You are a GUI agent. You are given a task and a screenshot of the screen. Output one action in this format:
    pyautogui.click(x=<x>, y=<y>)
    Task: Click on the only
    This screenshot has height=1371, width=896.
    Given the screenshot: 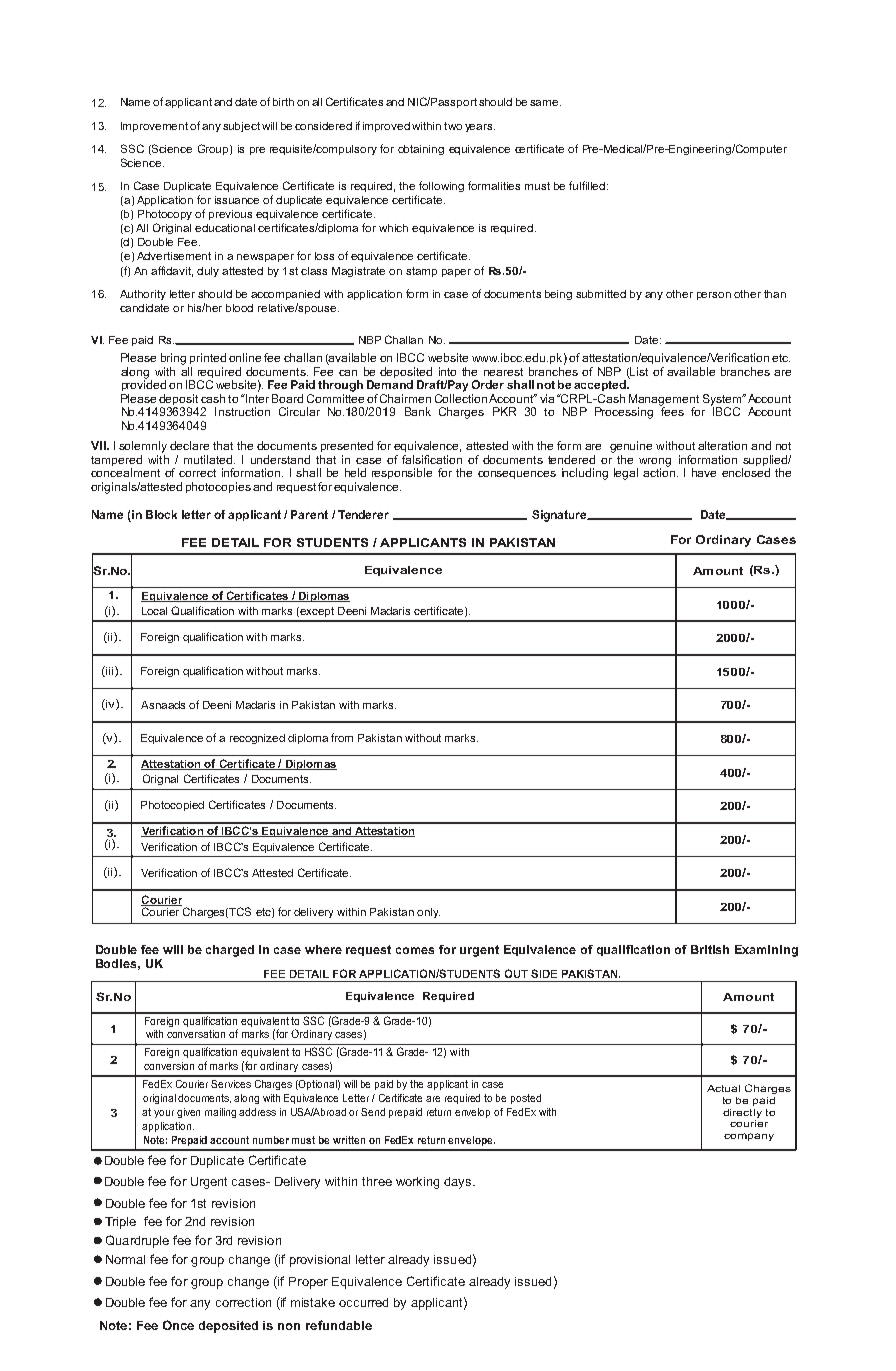 What is the action you would take?
    pyautogui.click(x=428, y=913)
